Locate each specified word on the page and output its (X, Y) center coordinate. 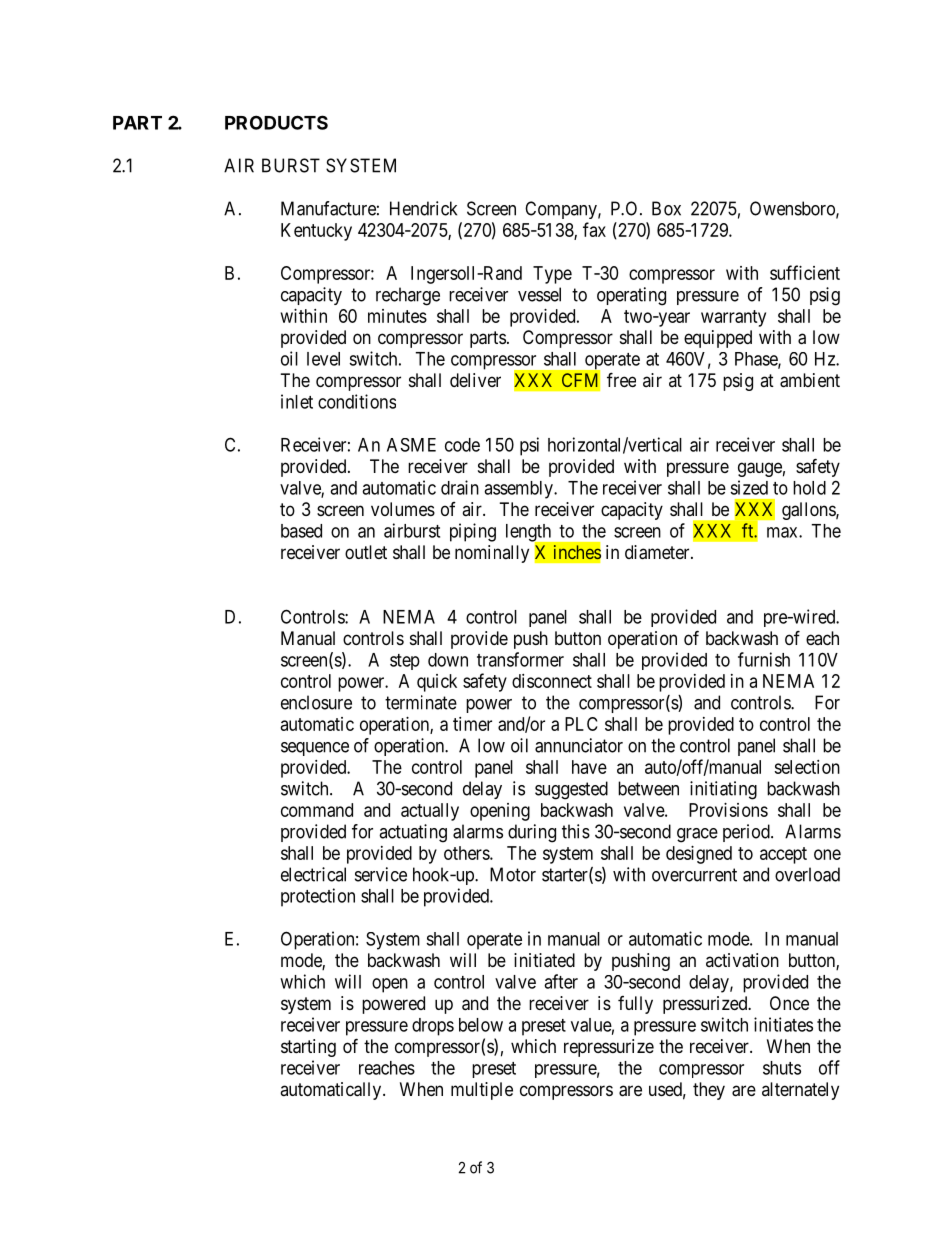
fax (594, 229)
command (317, 810)
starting (308, 1048)
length (530, 534)
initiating (723, 790)
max (783, 532)
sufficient (805, 272)
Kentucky (316, 232)
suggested (571, 790)
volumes (403, 509)
